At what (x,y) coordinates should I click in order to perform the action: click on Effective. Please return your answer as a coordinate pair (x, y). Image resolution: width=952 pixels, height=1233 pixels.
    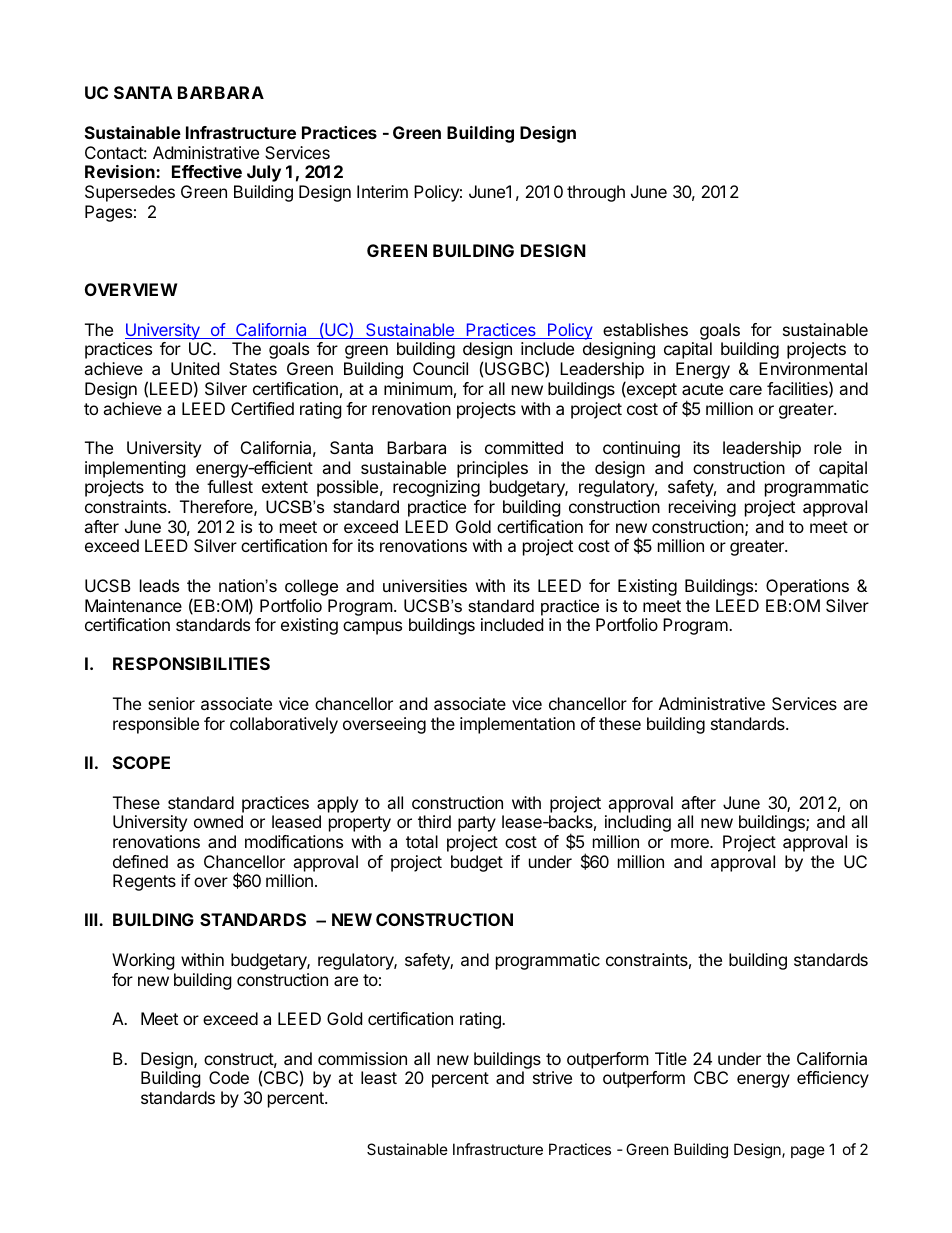
    Looking at the image, I should click on (207, 171).
